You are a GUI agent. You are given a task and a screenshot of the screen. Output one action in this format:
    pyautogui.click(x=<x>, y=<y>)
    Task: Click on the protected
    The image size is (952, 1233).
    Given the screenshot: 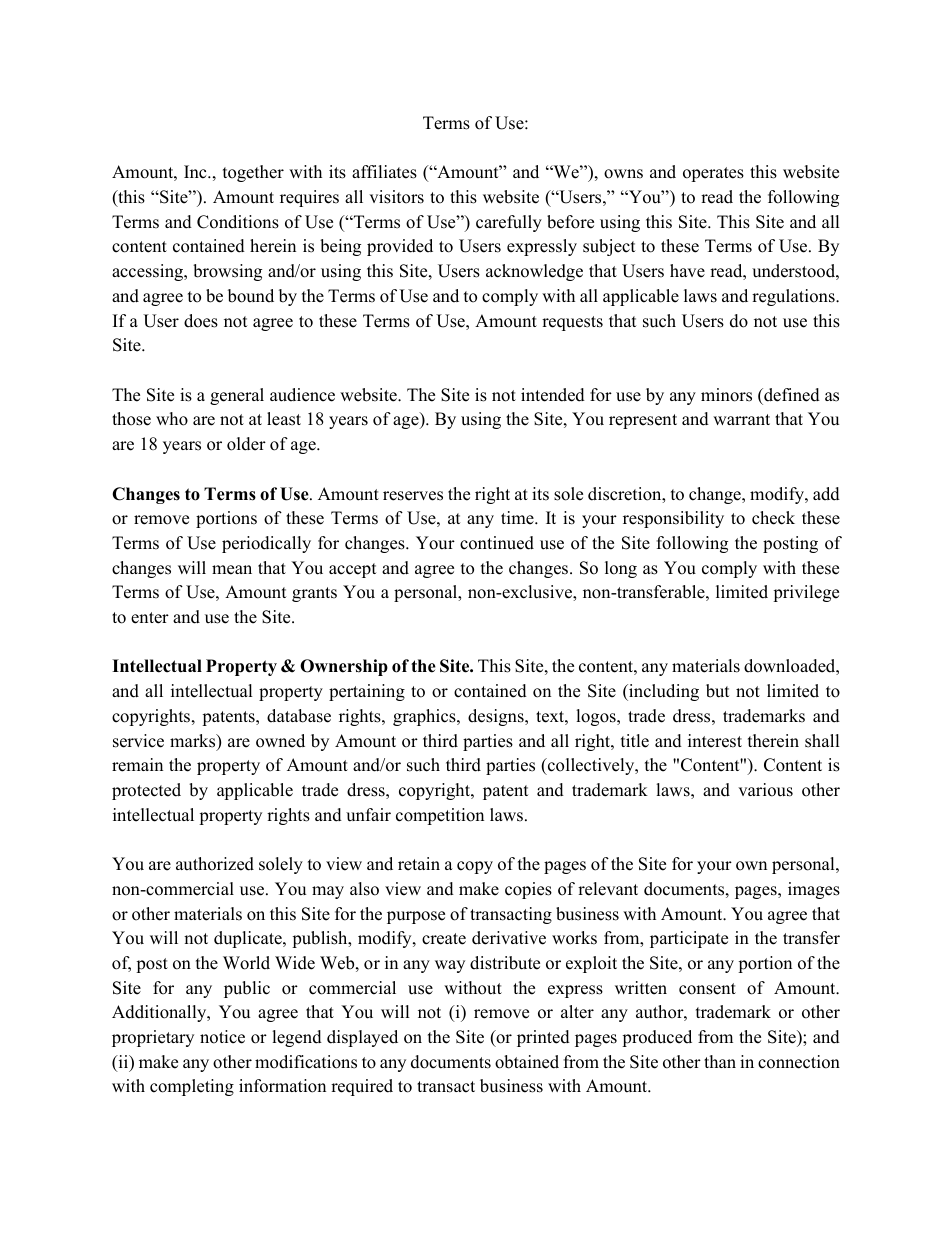 What is the action you would take?
    pyautogui.click(x=146, y=791)
